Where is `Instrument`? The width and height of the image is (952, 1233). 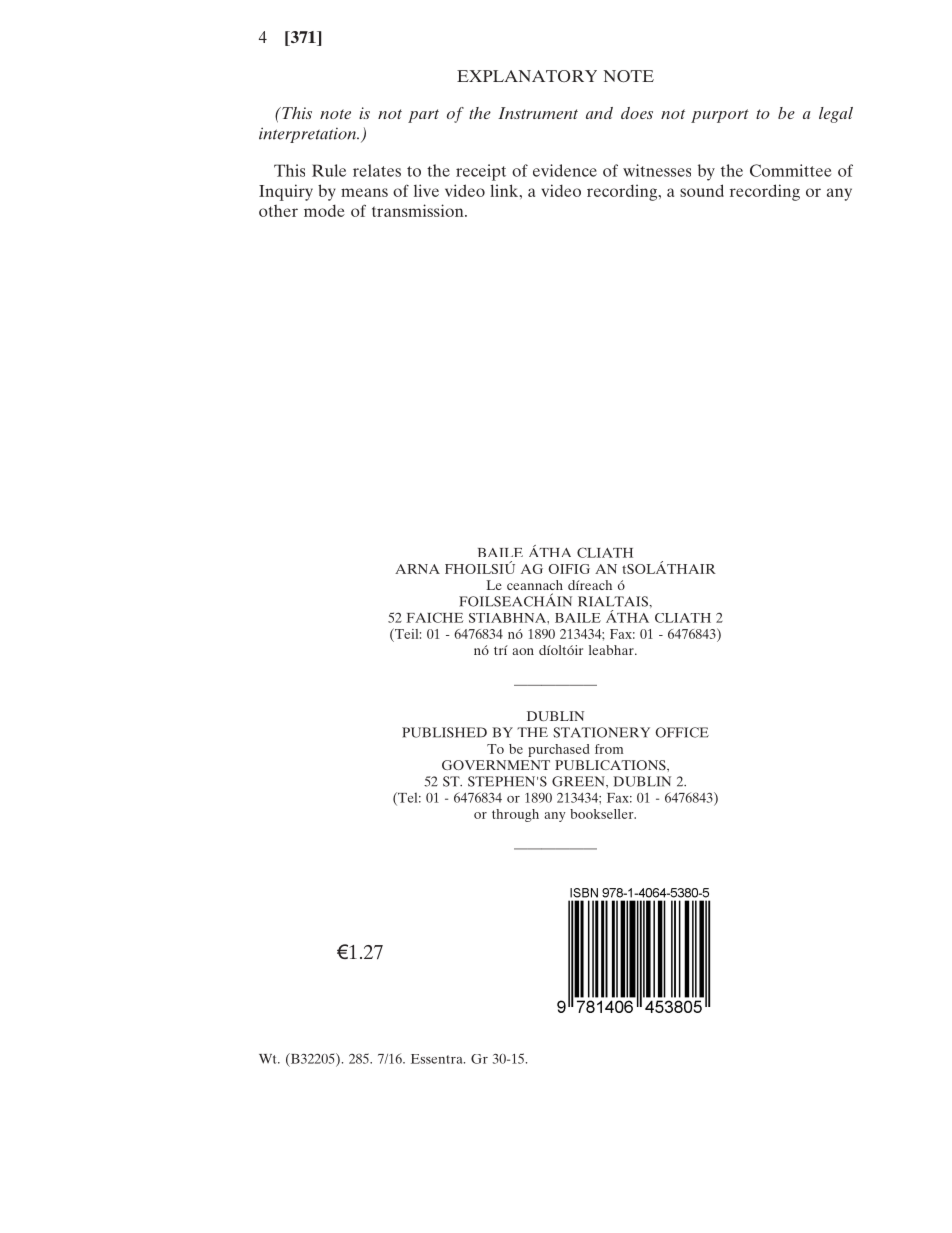
Instrument is located at coordinates (538, 113).
